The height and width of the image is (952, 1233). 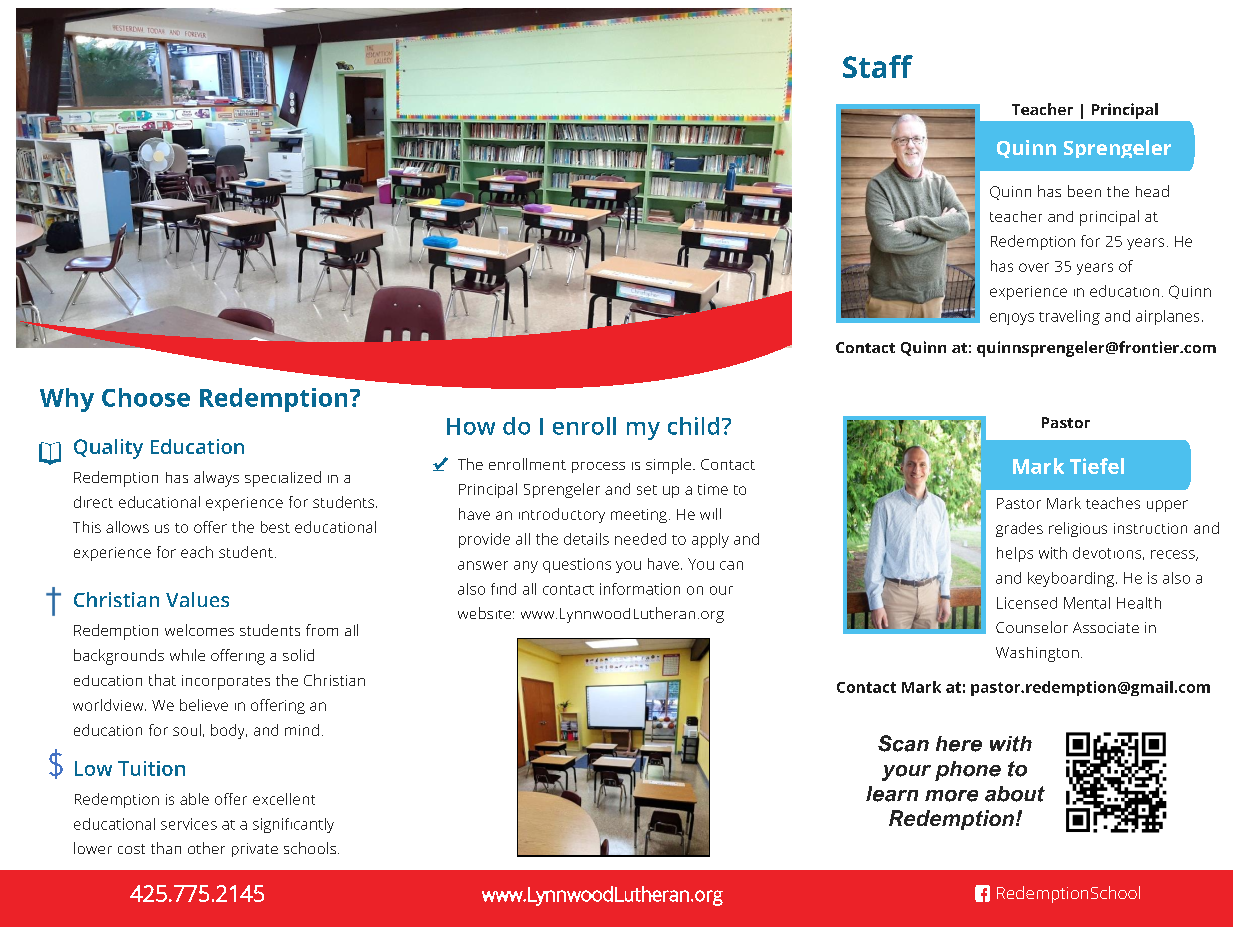 What do you see at coordinates (892, 794) in the image?
I see `learn` at bounding box center [892, 794].
